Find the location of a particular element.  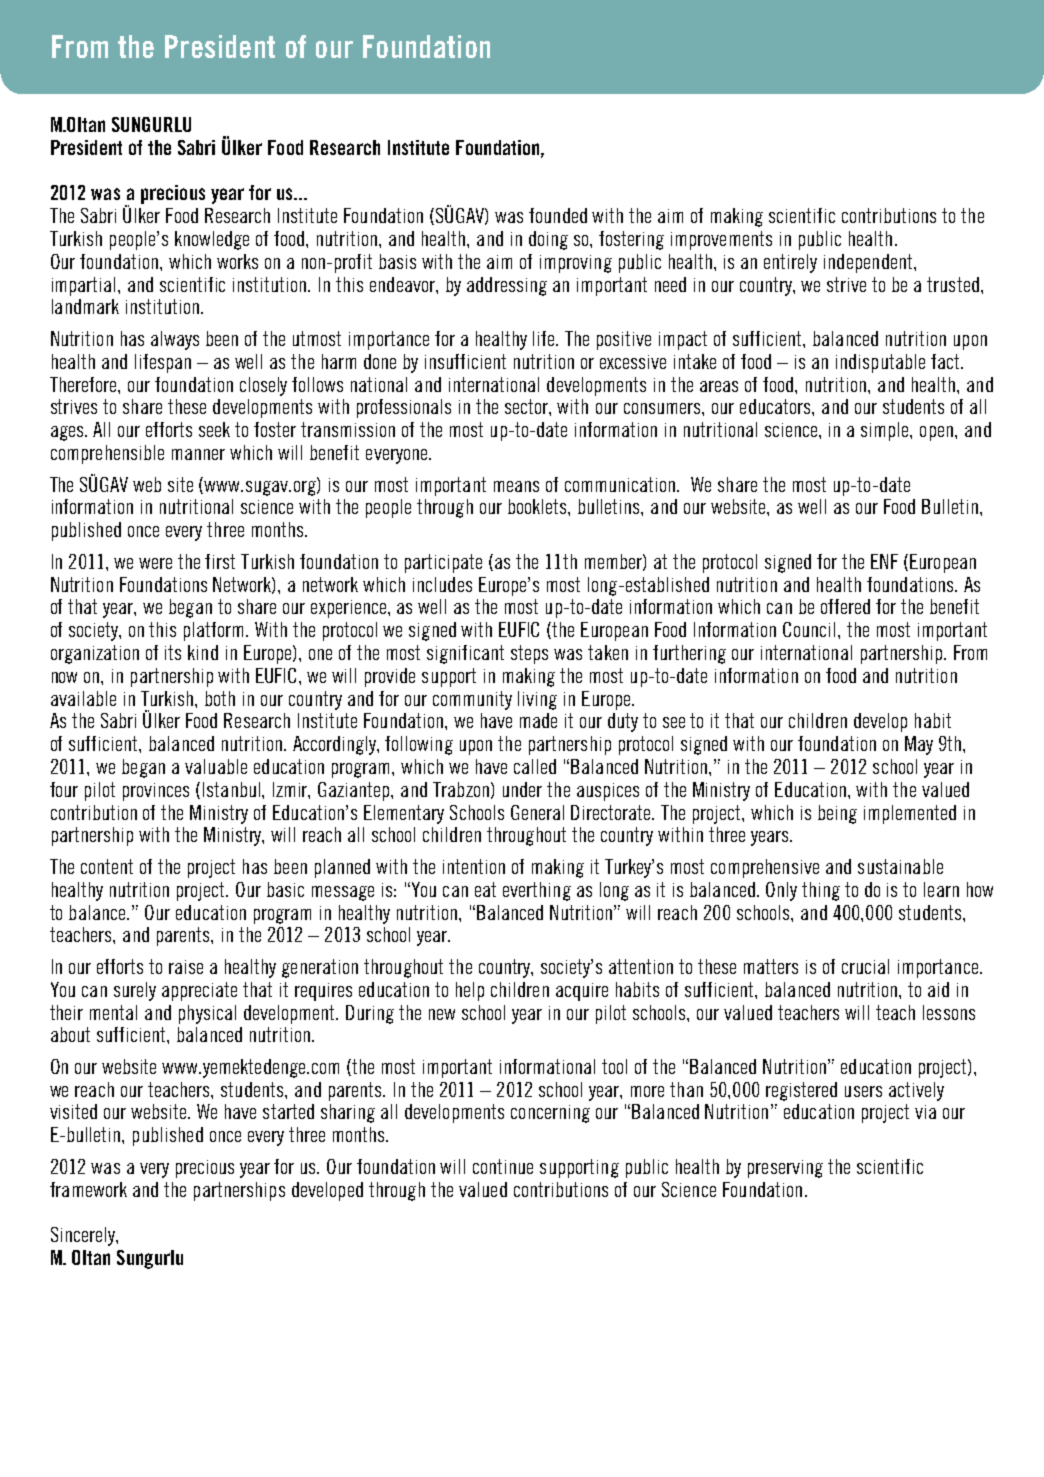

doing is located at coordinates (548, 240).
